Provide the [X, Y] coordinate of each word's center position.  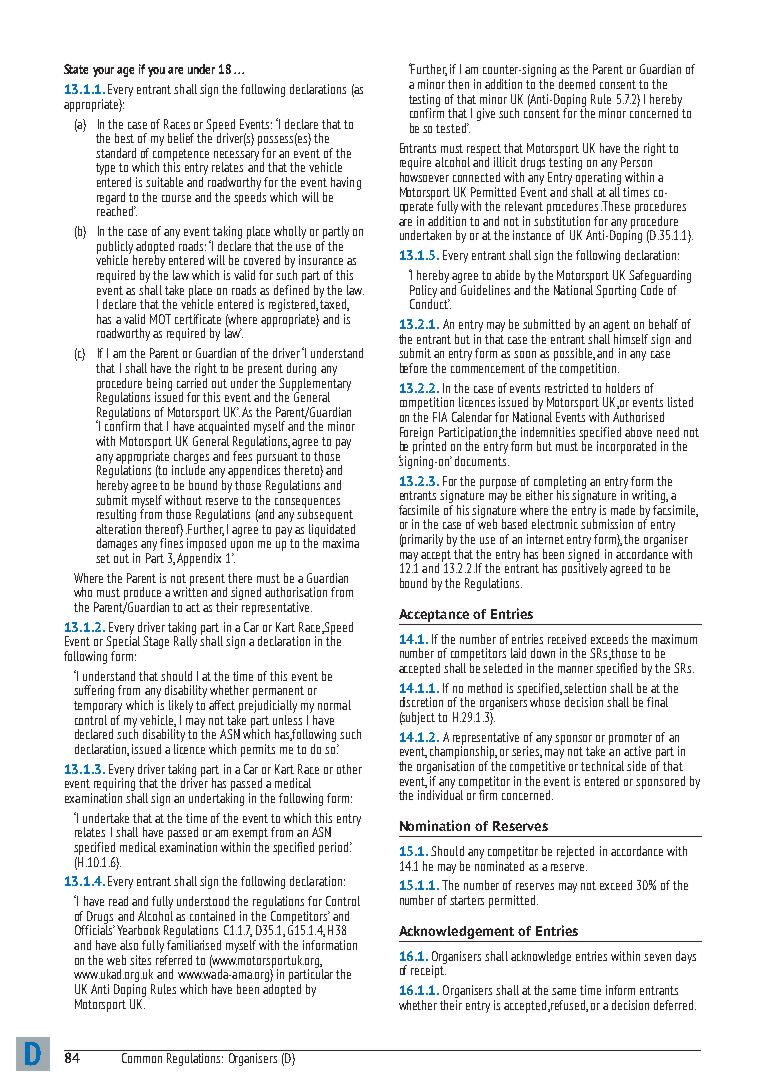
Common [142, 1058]
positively [584, 568]
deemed [577, 84]
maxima [341, 543]
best [124, 138]
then [458, 84]
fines [171, 542]
